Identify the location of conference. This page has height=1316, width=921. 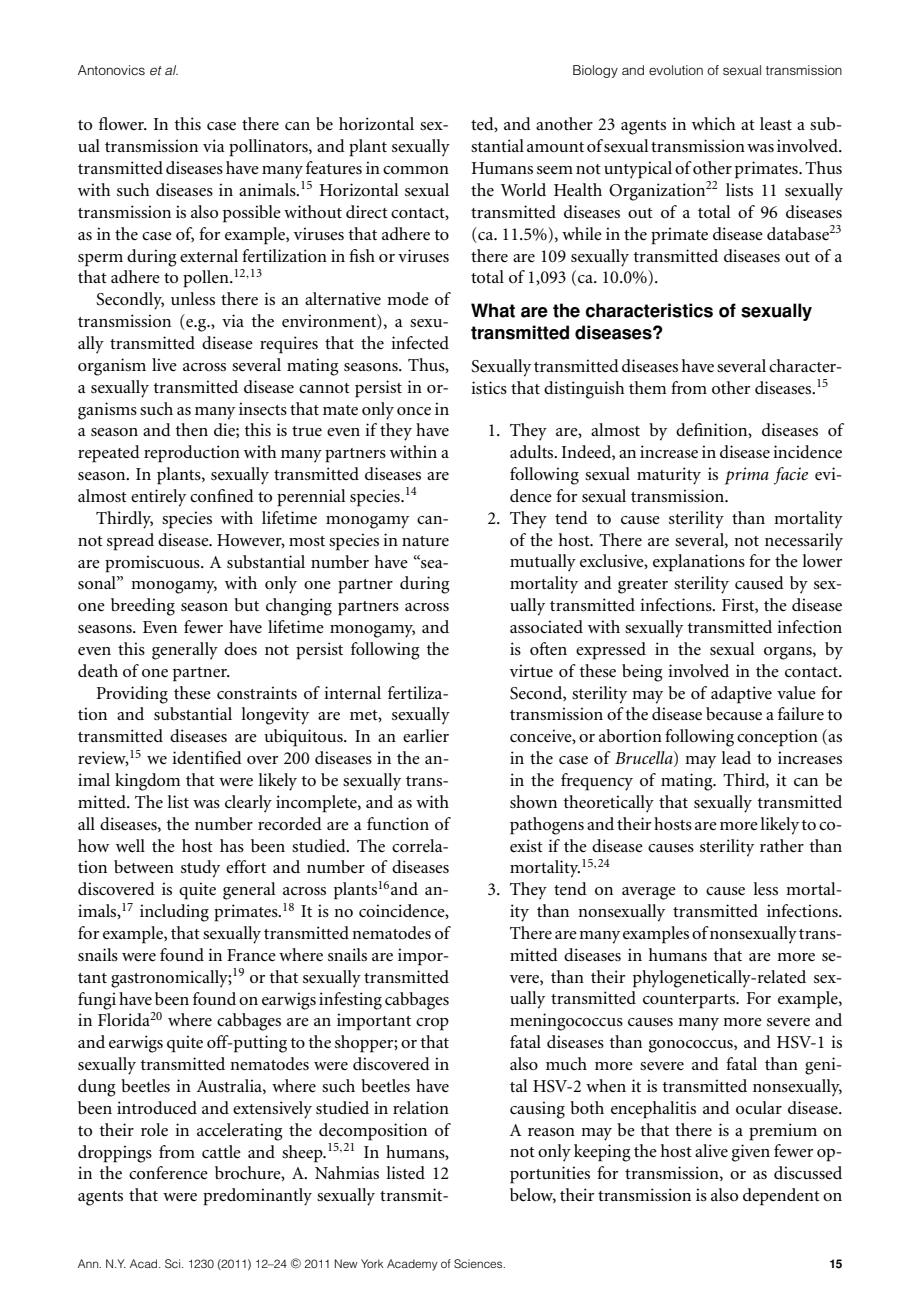
(168, 1173).
